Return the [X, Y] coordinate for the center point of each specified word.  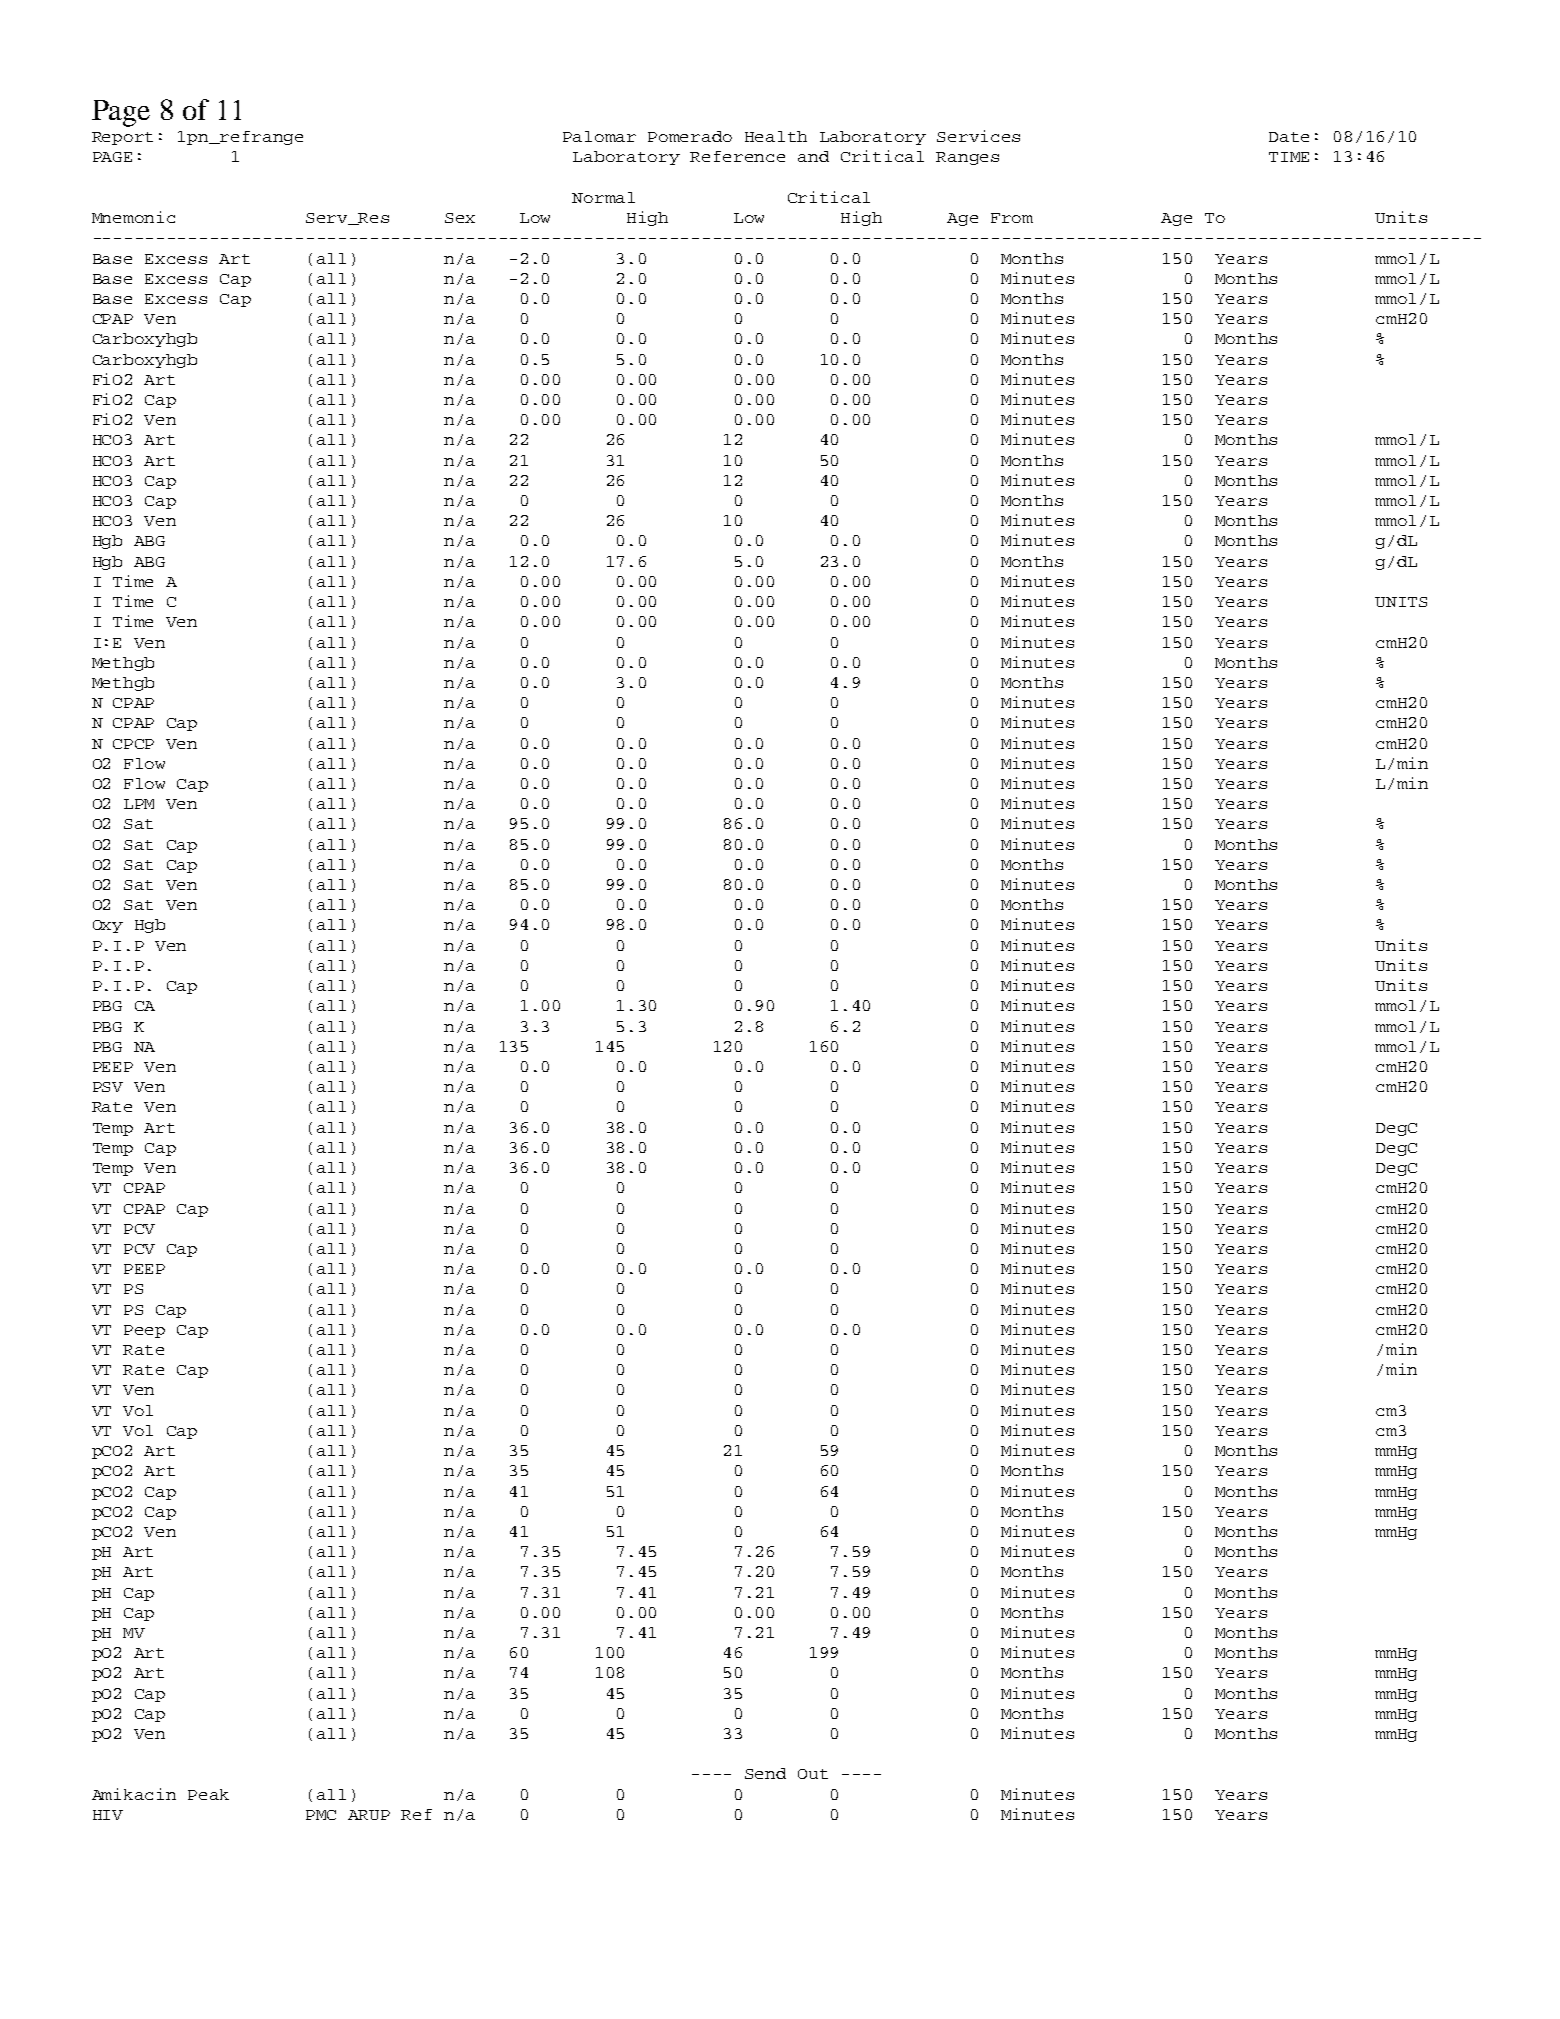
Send [765, 1773]
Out [813, 1774]
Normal [603, 197]
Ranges [967, 158]
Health [776, 136]
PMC [321, 1815]
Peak [208, 1794]
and [813, 156]
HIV [108, 1815]
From [1012, 218]
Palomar [599, 136]
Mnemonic [133, 217]
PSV [108, 1087]
